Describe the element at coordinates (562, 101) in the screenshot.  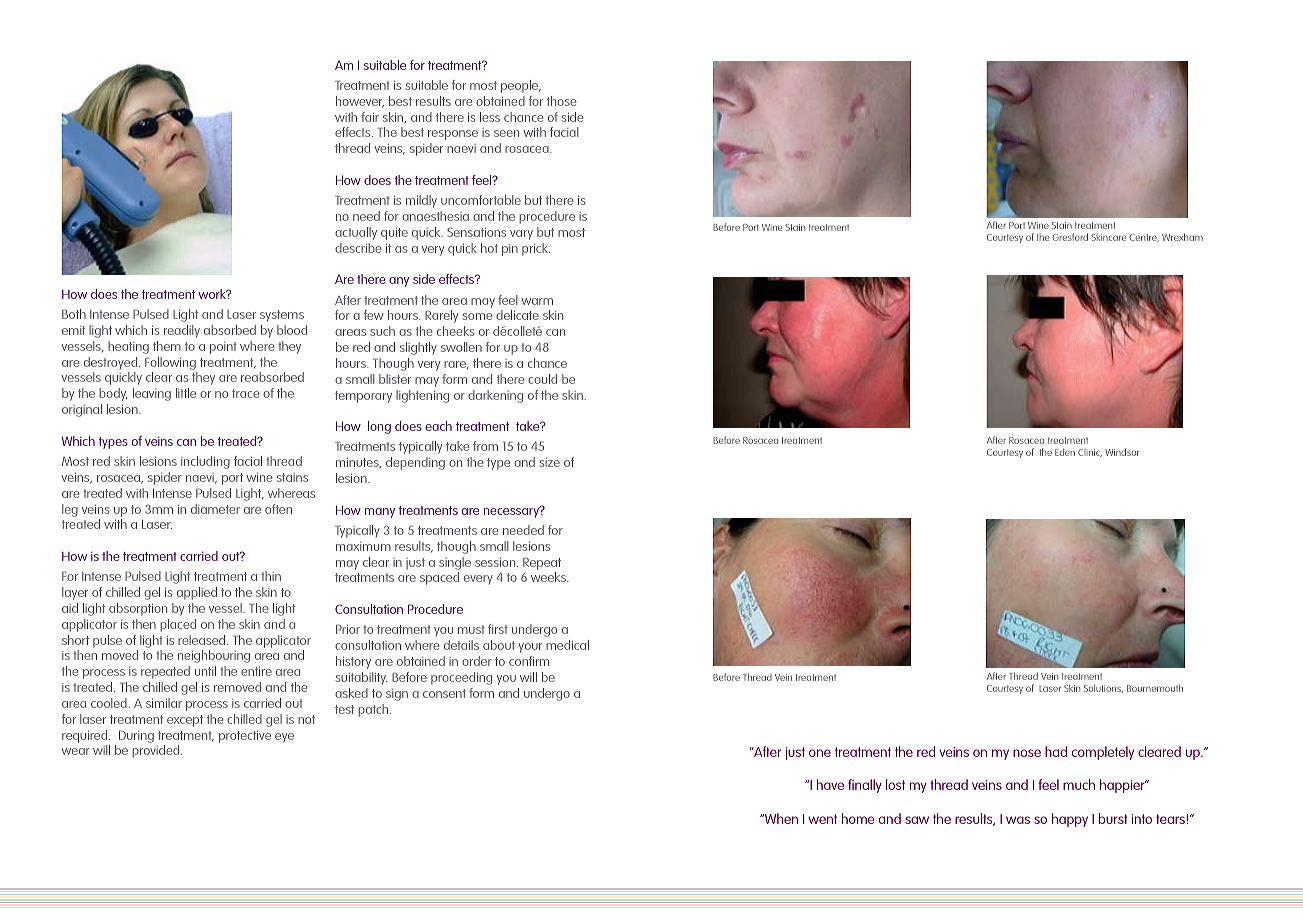
I see `those` at that location.
